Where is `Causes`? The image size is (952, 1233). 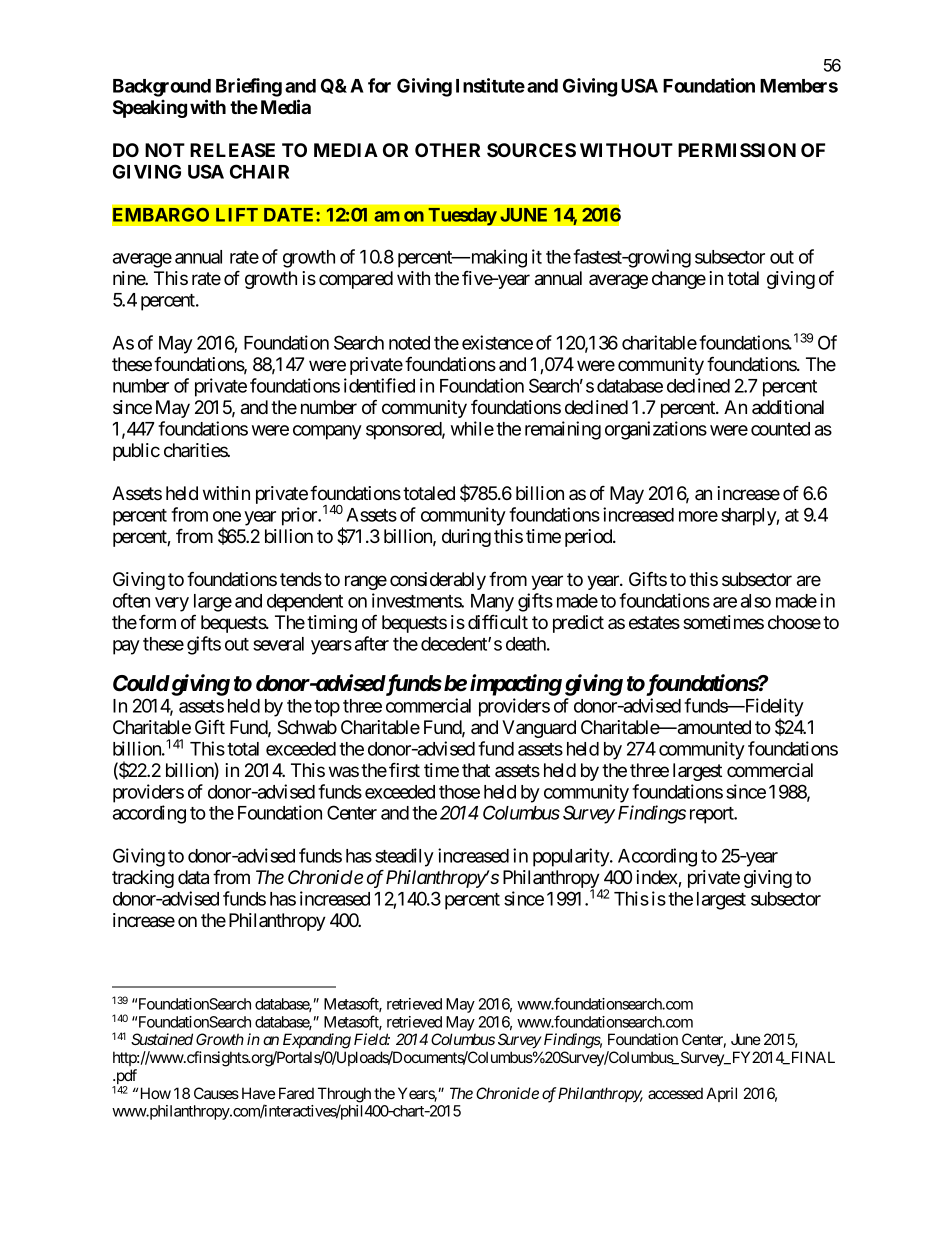 Causes is located at coordinates (216, 1093).
